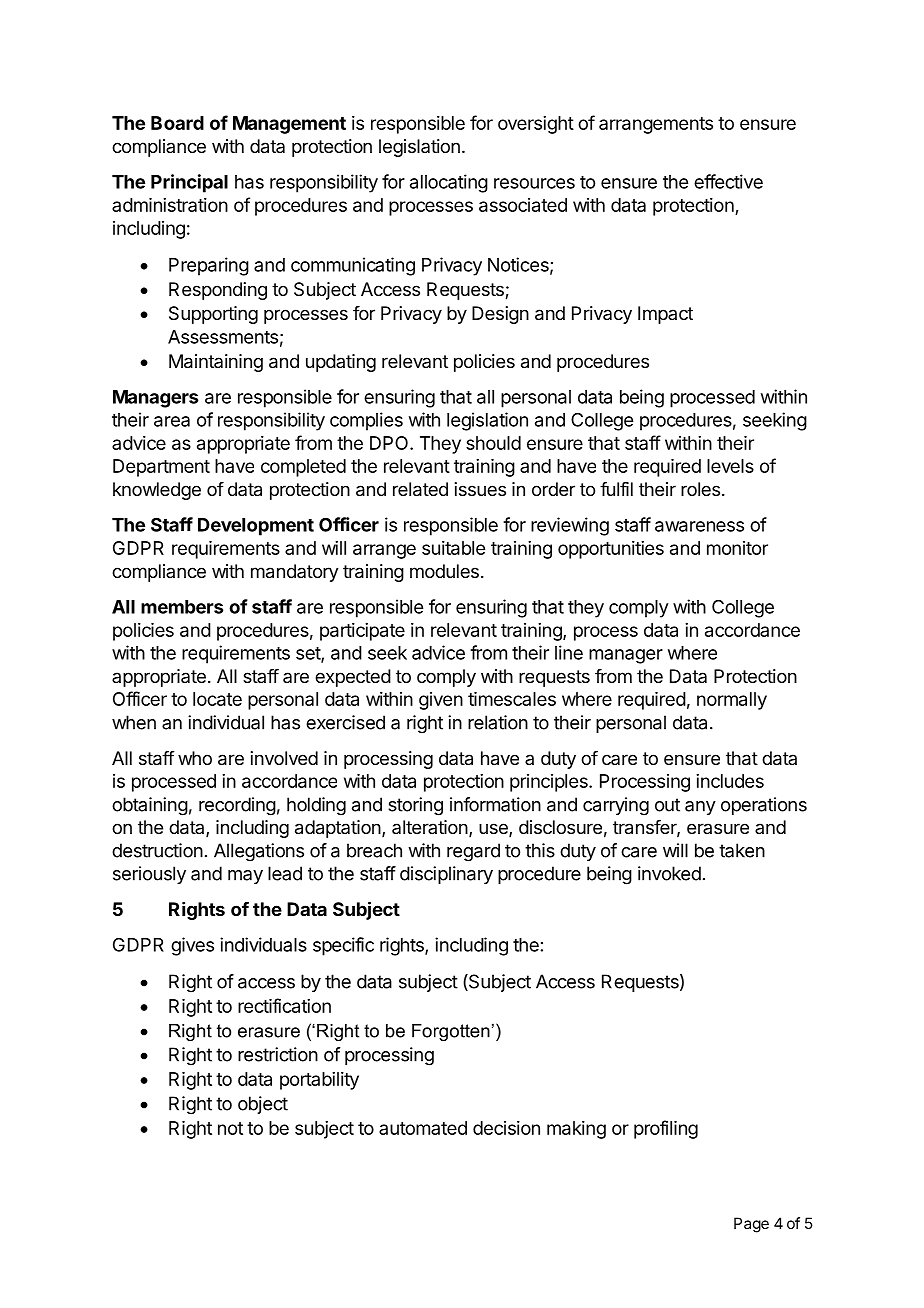  Describe the element at coordinates (728, 181) in the page. I see `effective` at that location.
